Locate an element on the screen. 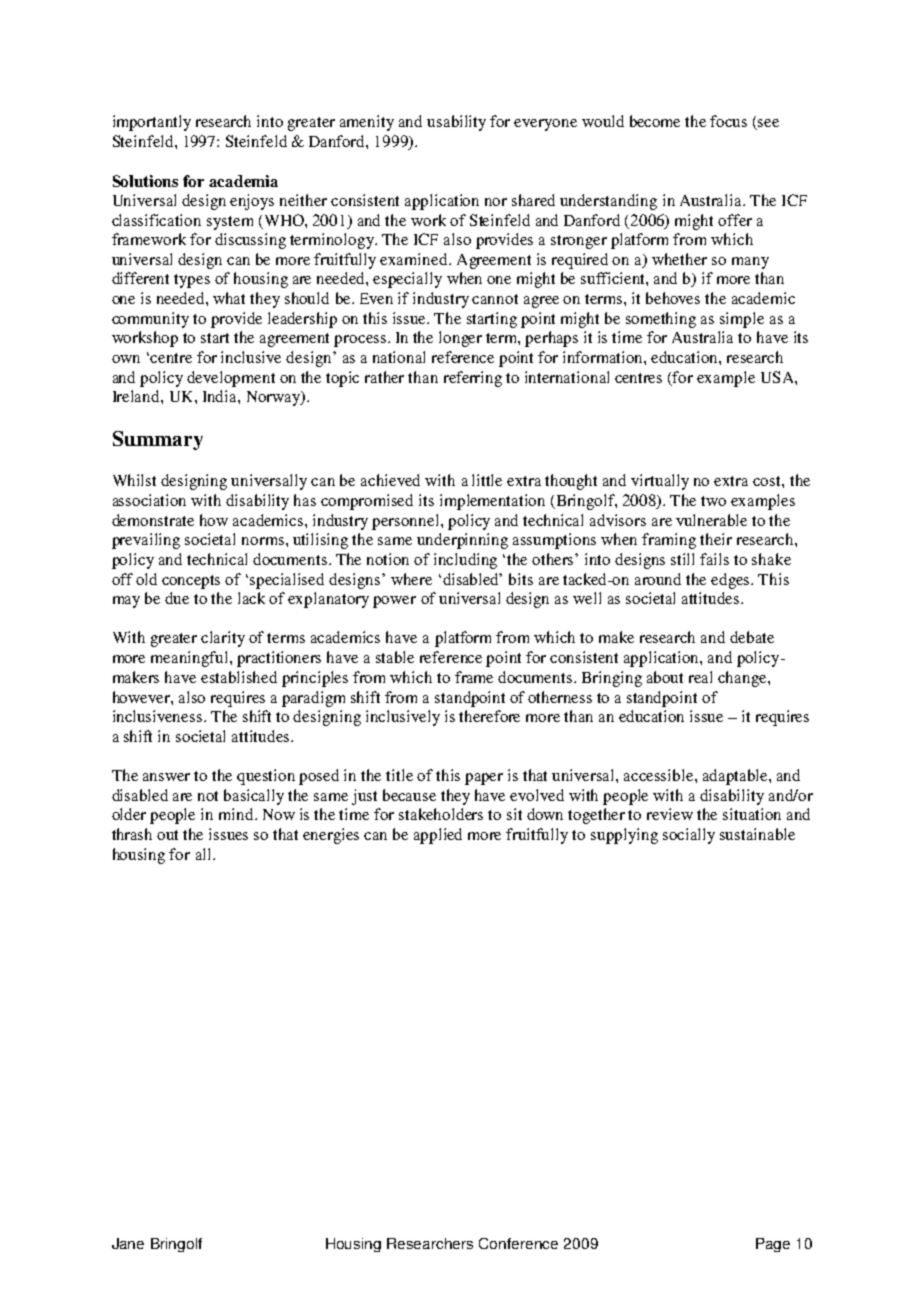  applied is located at coordinates (438, 836).
